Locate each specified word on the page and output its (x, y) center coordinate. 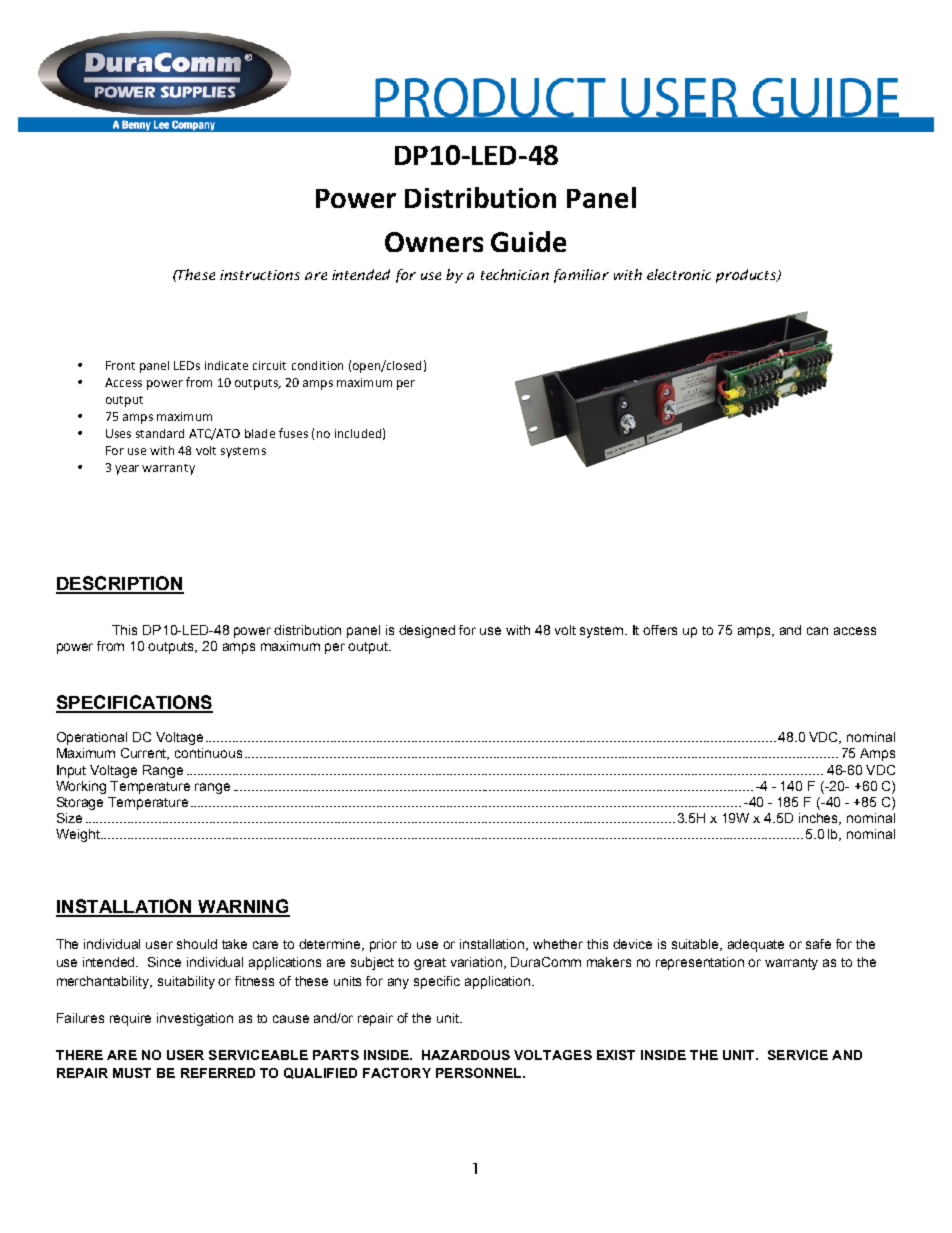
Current (145, 754)
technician (515, 274)
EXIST (616, 1055)
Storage (80, 803)
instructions (260, 275)
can (817, 631)
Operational (92, 738)
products (747, 276)
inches (820, 819)
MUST (132, 1073)
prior (383, 945)
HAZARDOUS (466, 1055)
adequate (756, 945)
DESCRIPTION (120, 584)
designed (427, 631)
